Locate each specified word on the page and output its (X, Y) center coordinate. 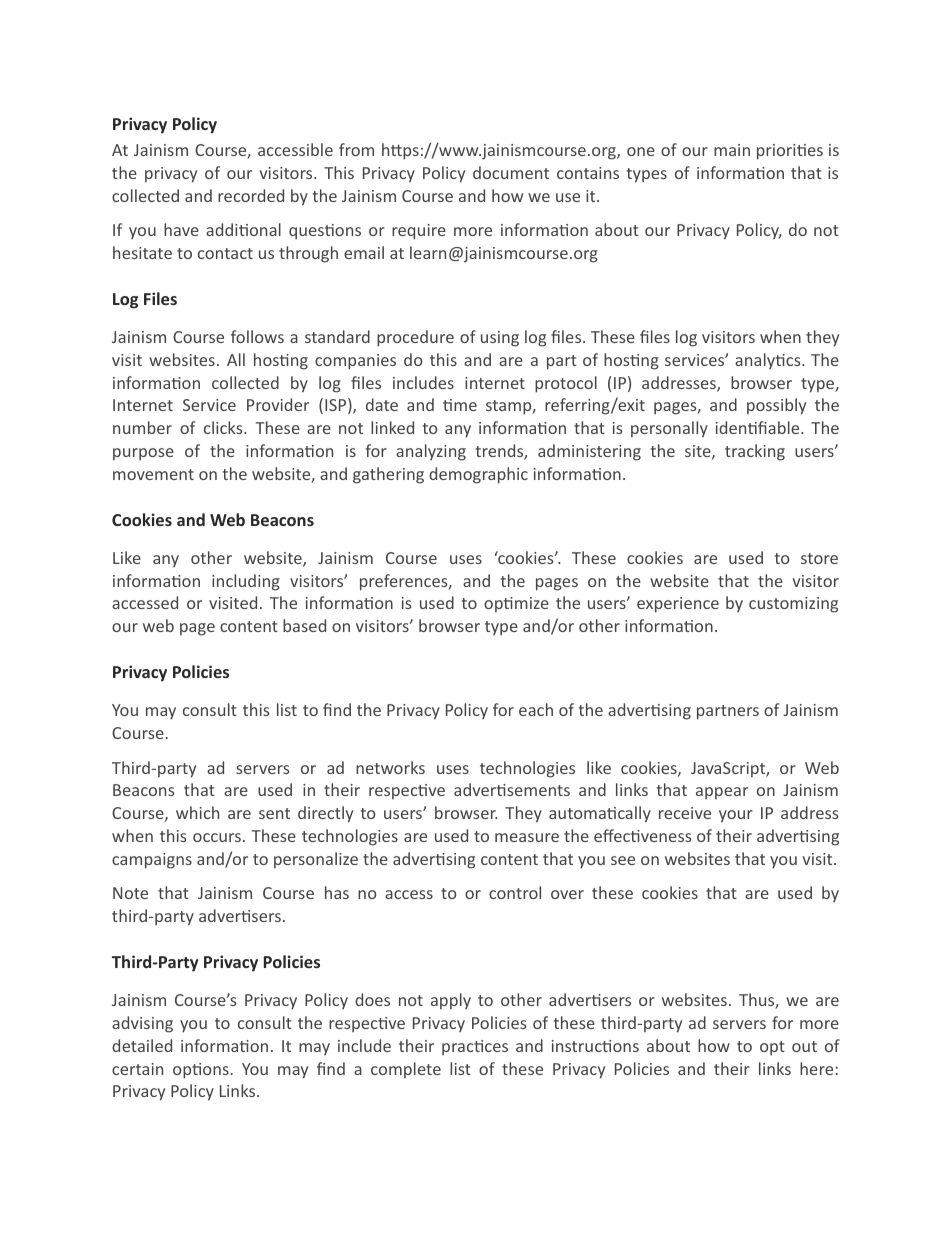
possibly (776, 406)
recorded (251, 195)
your (736, 816)
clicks (224, 427)
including (246, 582)
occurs (217, 837)
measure (527, 837)
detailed (142, 1045)
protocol (566, 384)
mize (532, 603)
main (732, 150)
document (511, 172)
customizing (793, 605)
